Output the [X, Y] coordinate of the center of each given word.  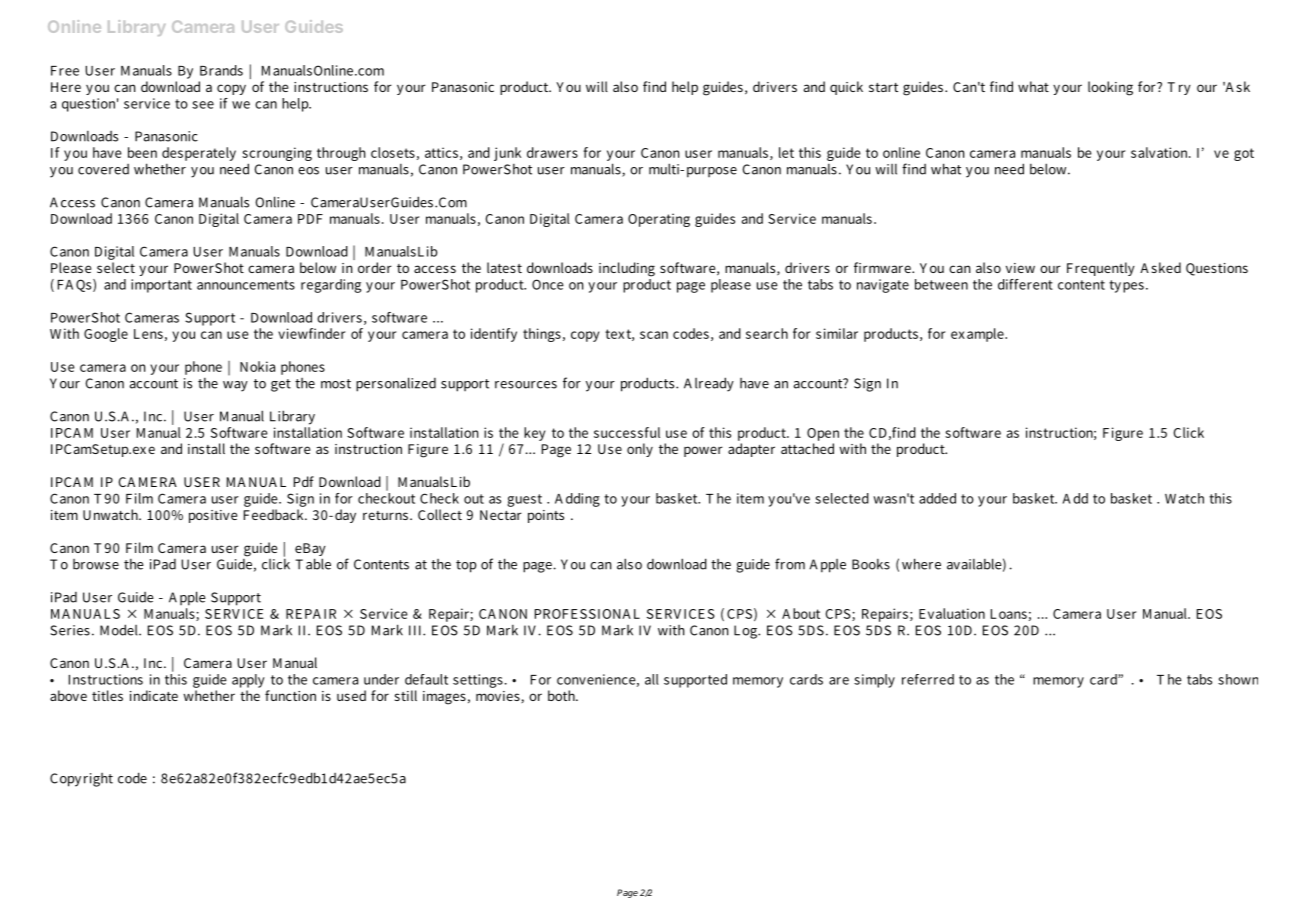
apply [250, 682]
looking [1110, 88]
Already [709, 384]
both [563, 695]
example [978, 335]
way [235, 386]
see [203, 105]
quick [846, 88]
